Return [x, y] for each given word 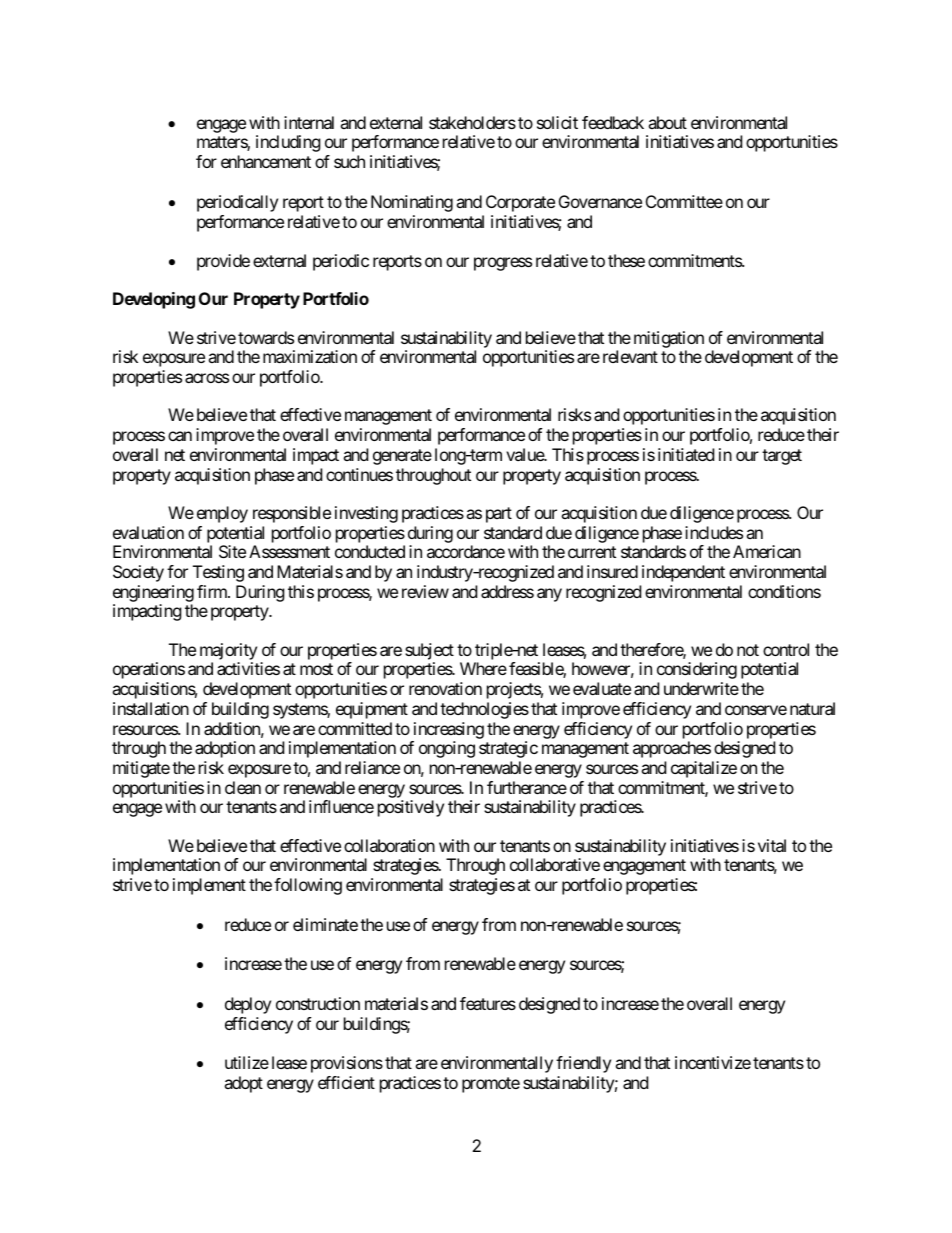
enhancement [266, 161]
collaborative [555, 864]
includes [714, 532]
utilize [247, 1062]
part [499, 515]
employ [222, 514]
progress [503, 264]
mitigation [669, 339]
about [667, 122]
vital [772, 845]
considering [697, 670]
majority [228, 651]
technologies [484, 710]
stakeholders [472, 122]
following [308, 886]
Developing [154, 300]
